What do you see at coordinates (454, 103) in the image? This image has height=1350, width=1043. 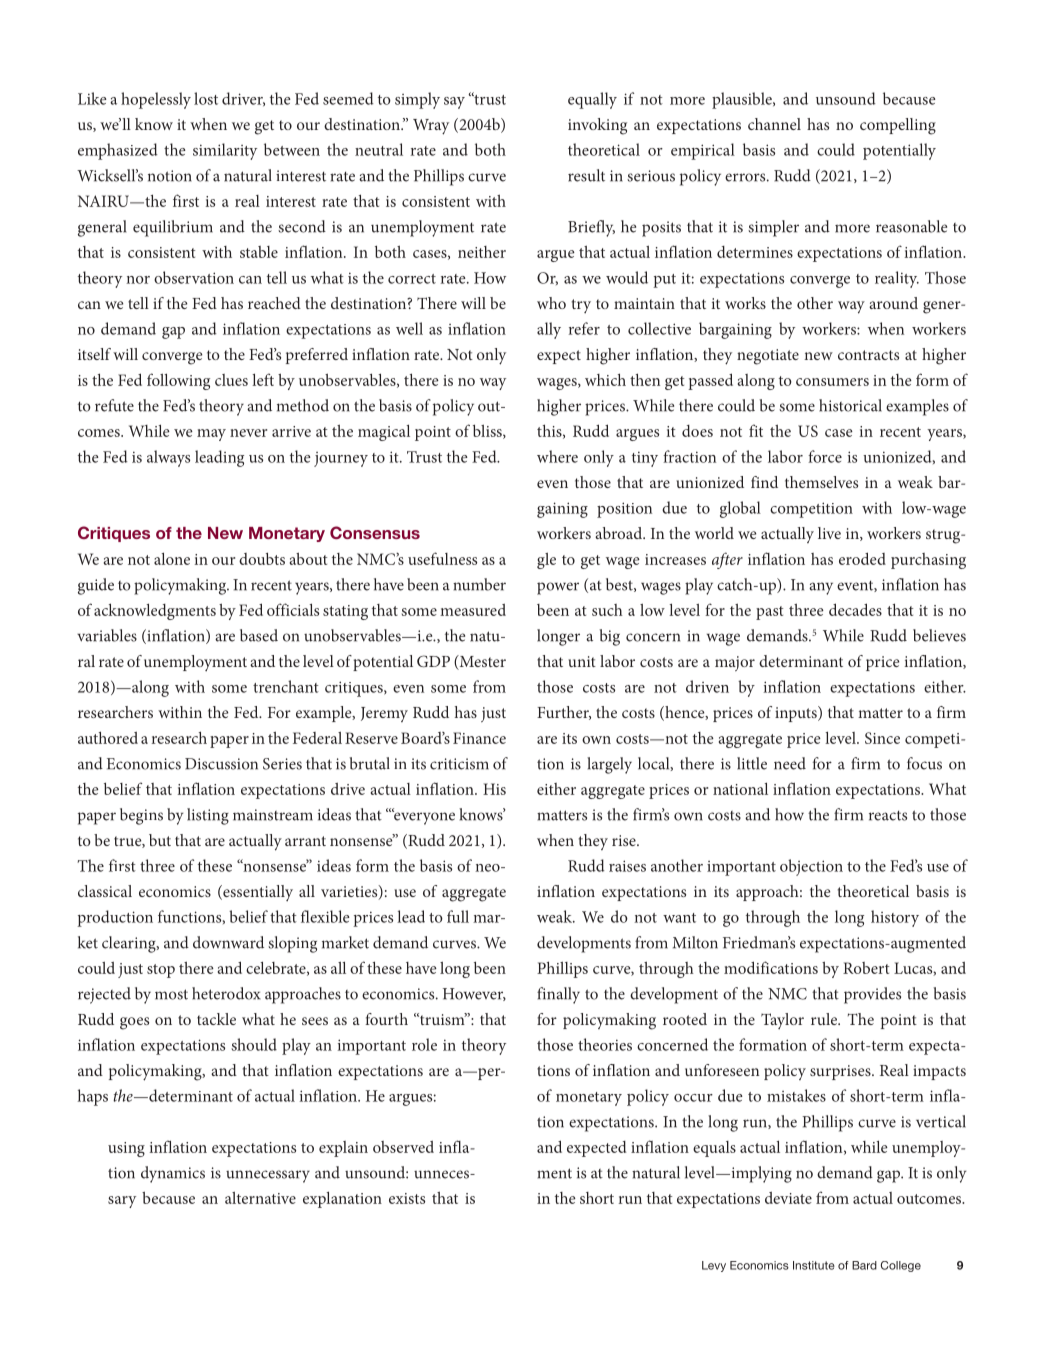 I see `say` at bounding box center [454, 103].
